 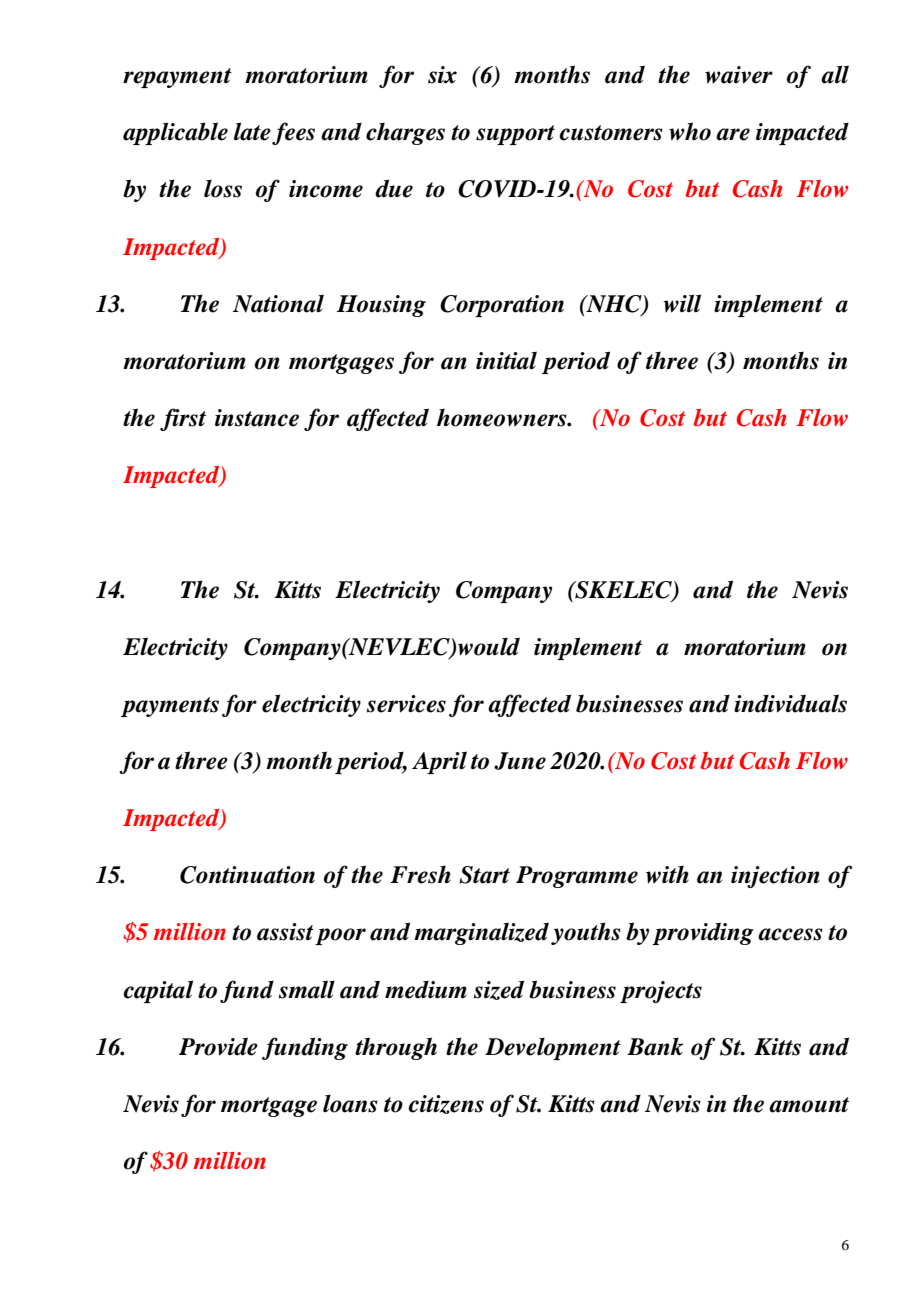 What do you see at coordinates (247, 875) in the image?
I see `Continuation` at bounding box center [247, 875].
